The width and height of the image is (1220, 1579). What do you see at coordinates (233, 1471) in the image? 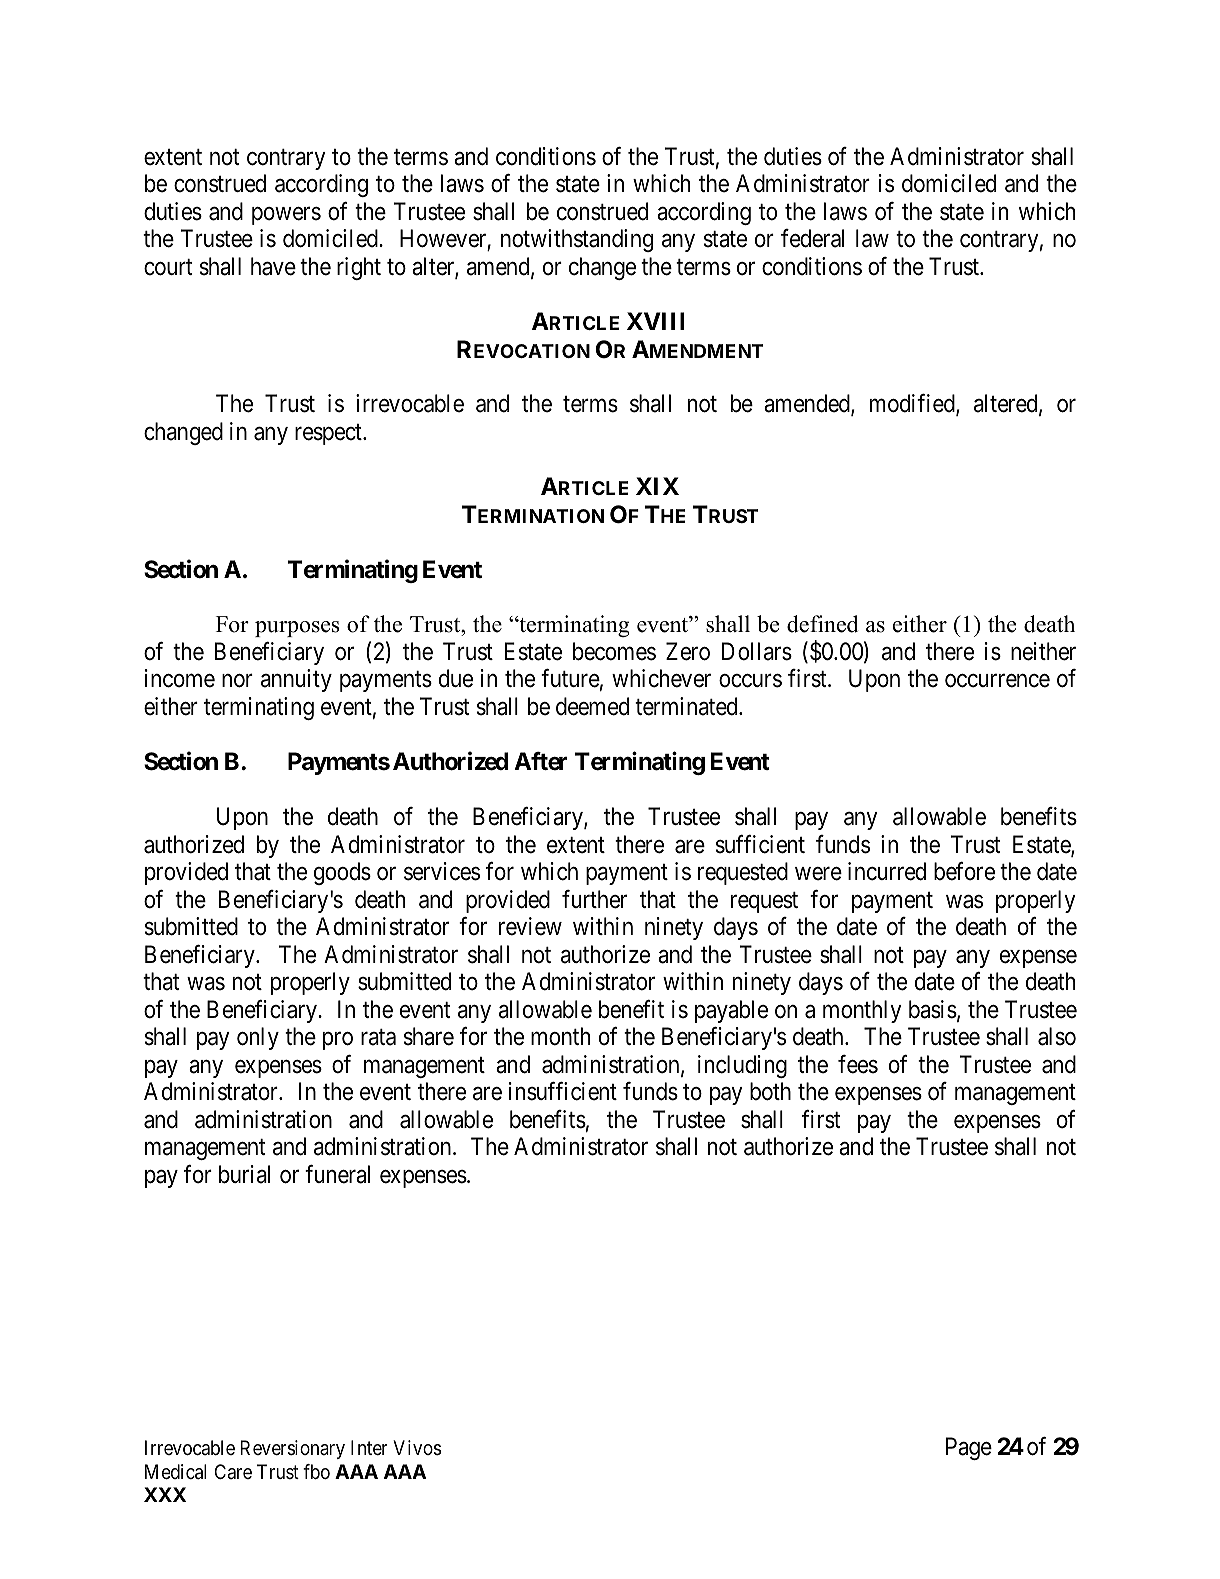
I see `Care` at bounding box center [233, 1471].
